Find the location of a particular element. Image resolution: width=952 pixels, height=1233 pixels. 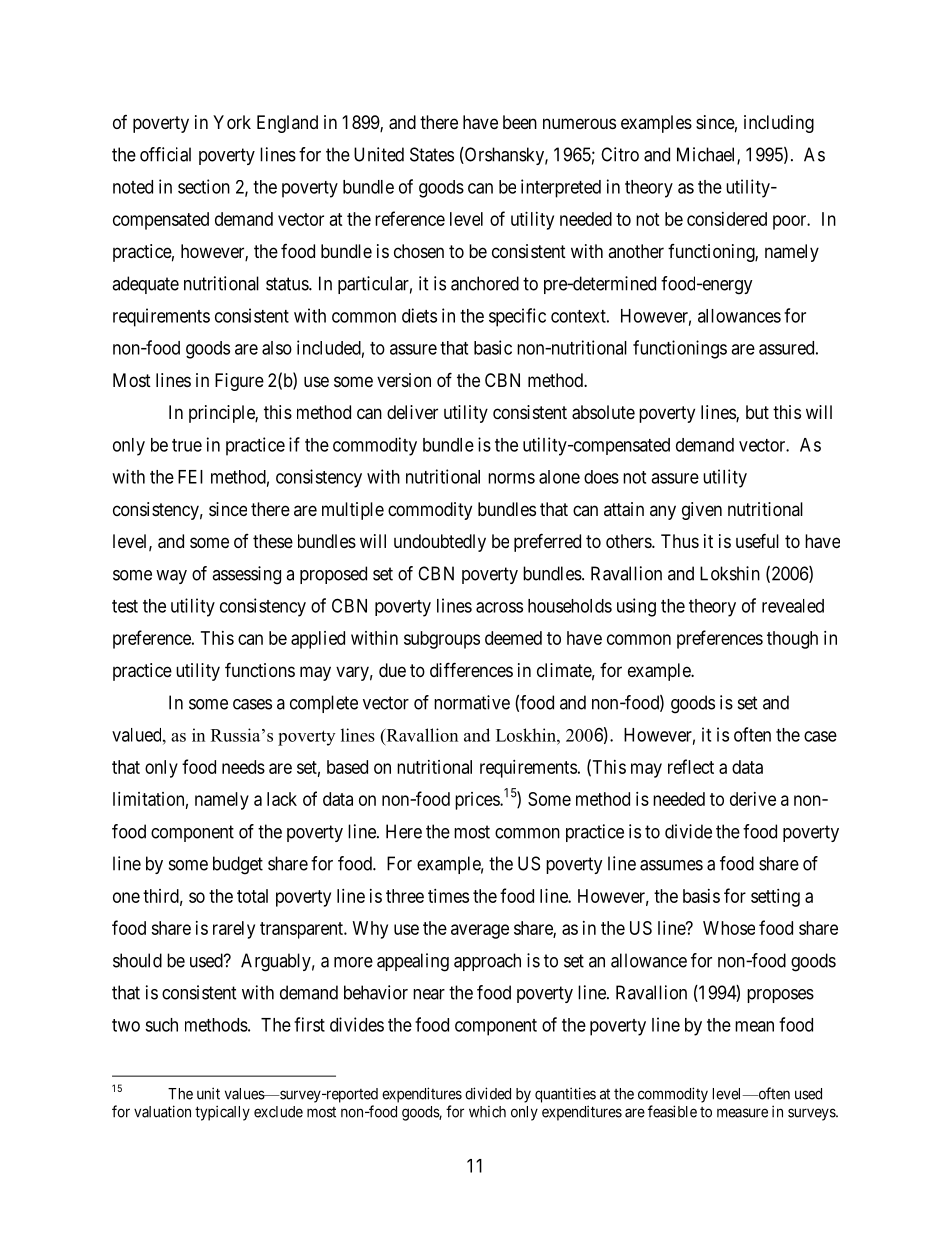

which is located at coordinates (487, 1112).
